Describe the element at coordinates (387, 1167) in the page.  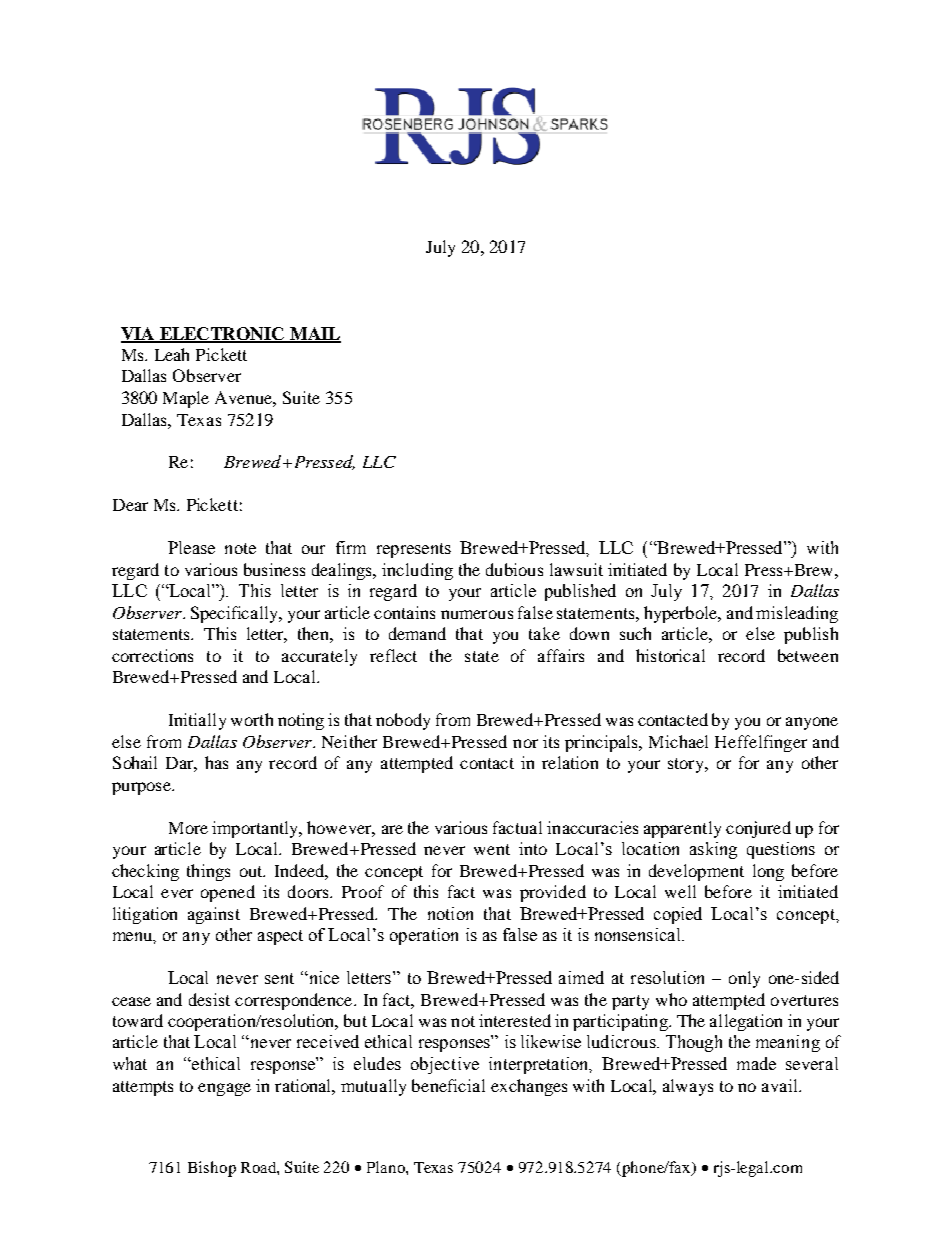
I see `Plano` at that location.
